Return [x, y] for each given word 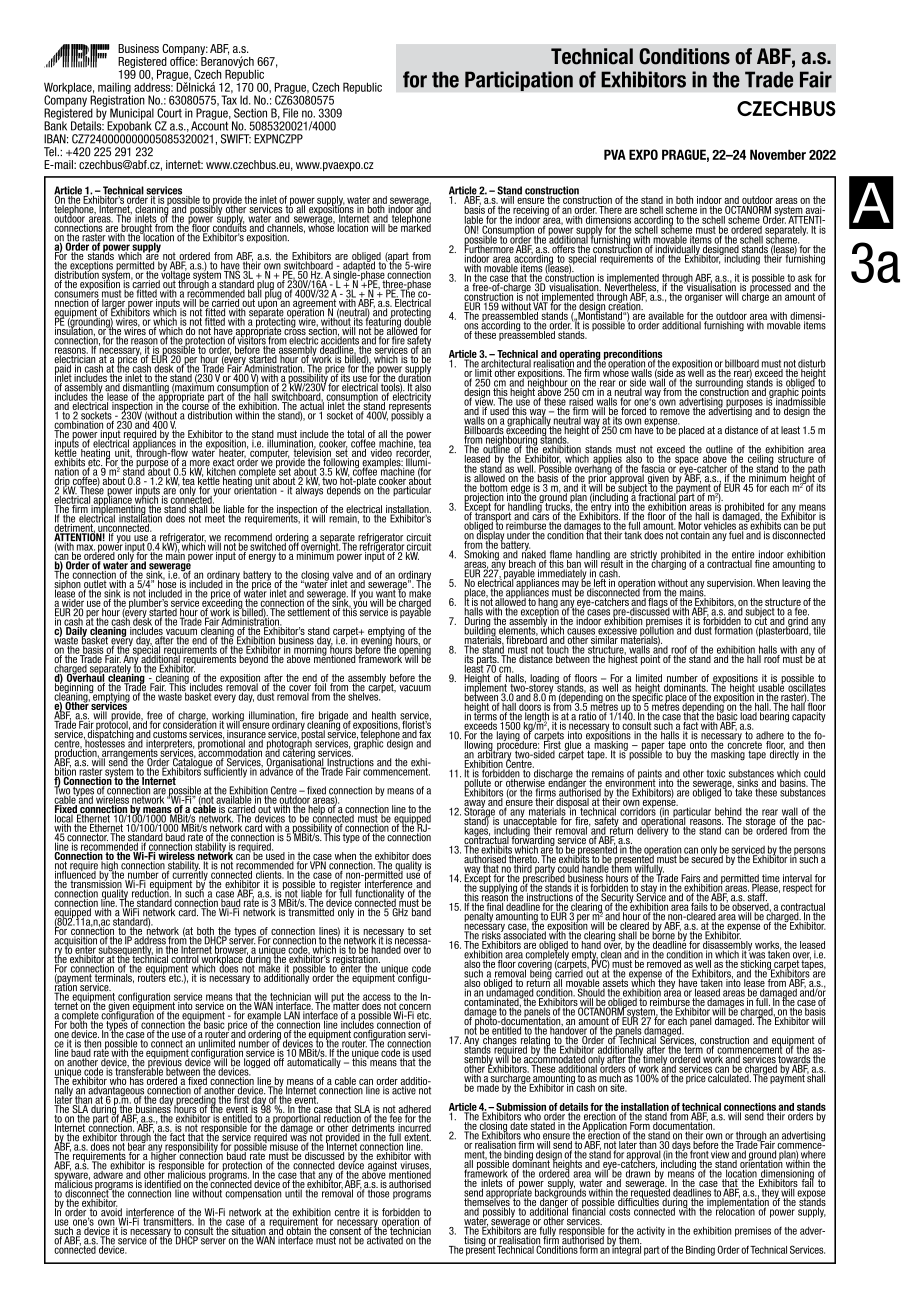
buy [684, 754]
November [778, 154]
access [377, 998]
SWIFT [236, 139]
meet [215, 517]
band [420, 911]
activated [384, 1239]
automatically [314, 1062]
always [310, 490]
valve [342, 576]
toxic [716, 773]
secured [706, 858]
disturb [812, 364]
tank [632, 534]
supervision [731, 584]
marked [415, 227]
